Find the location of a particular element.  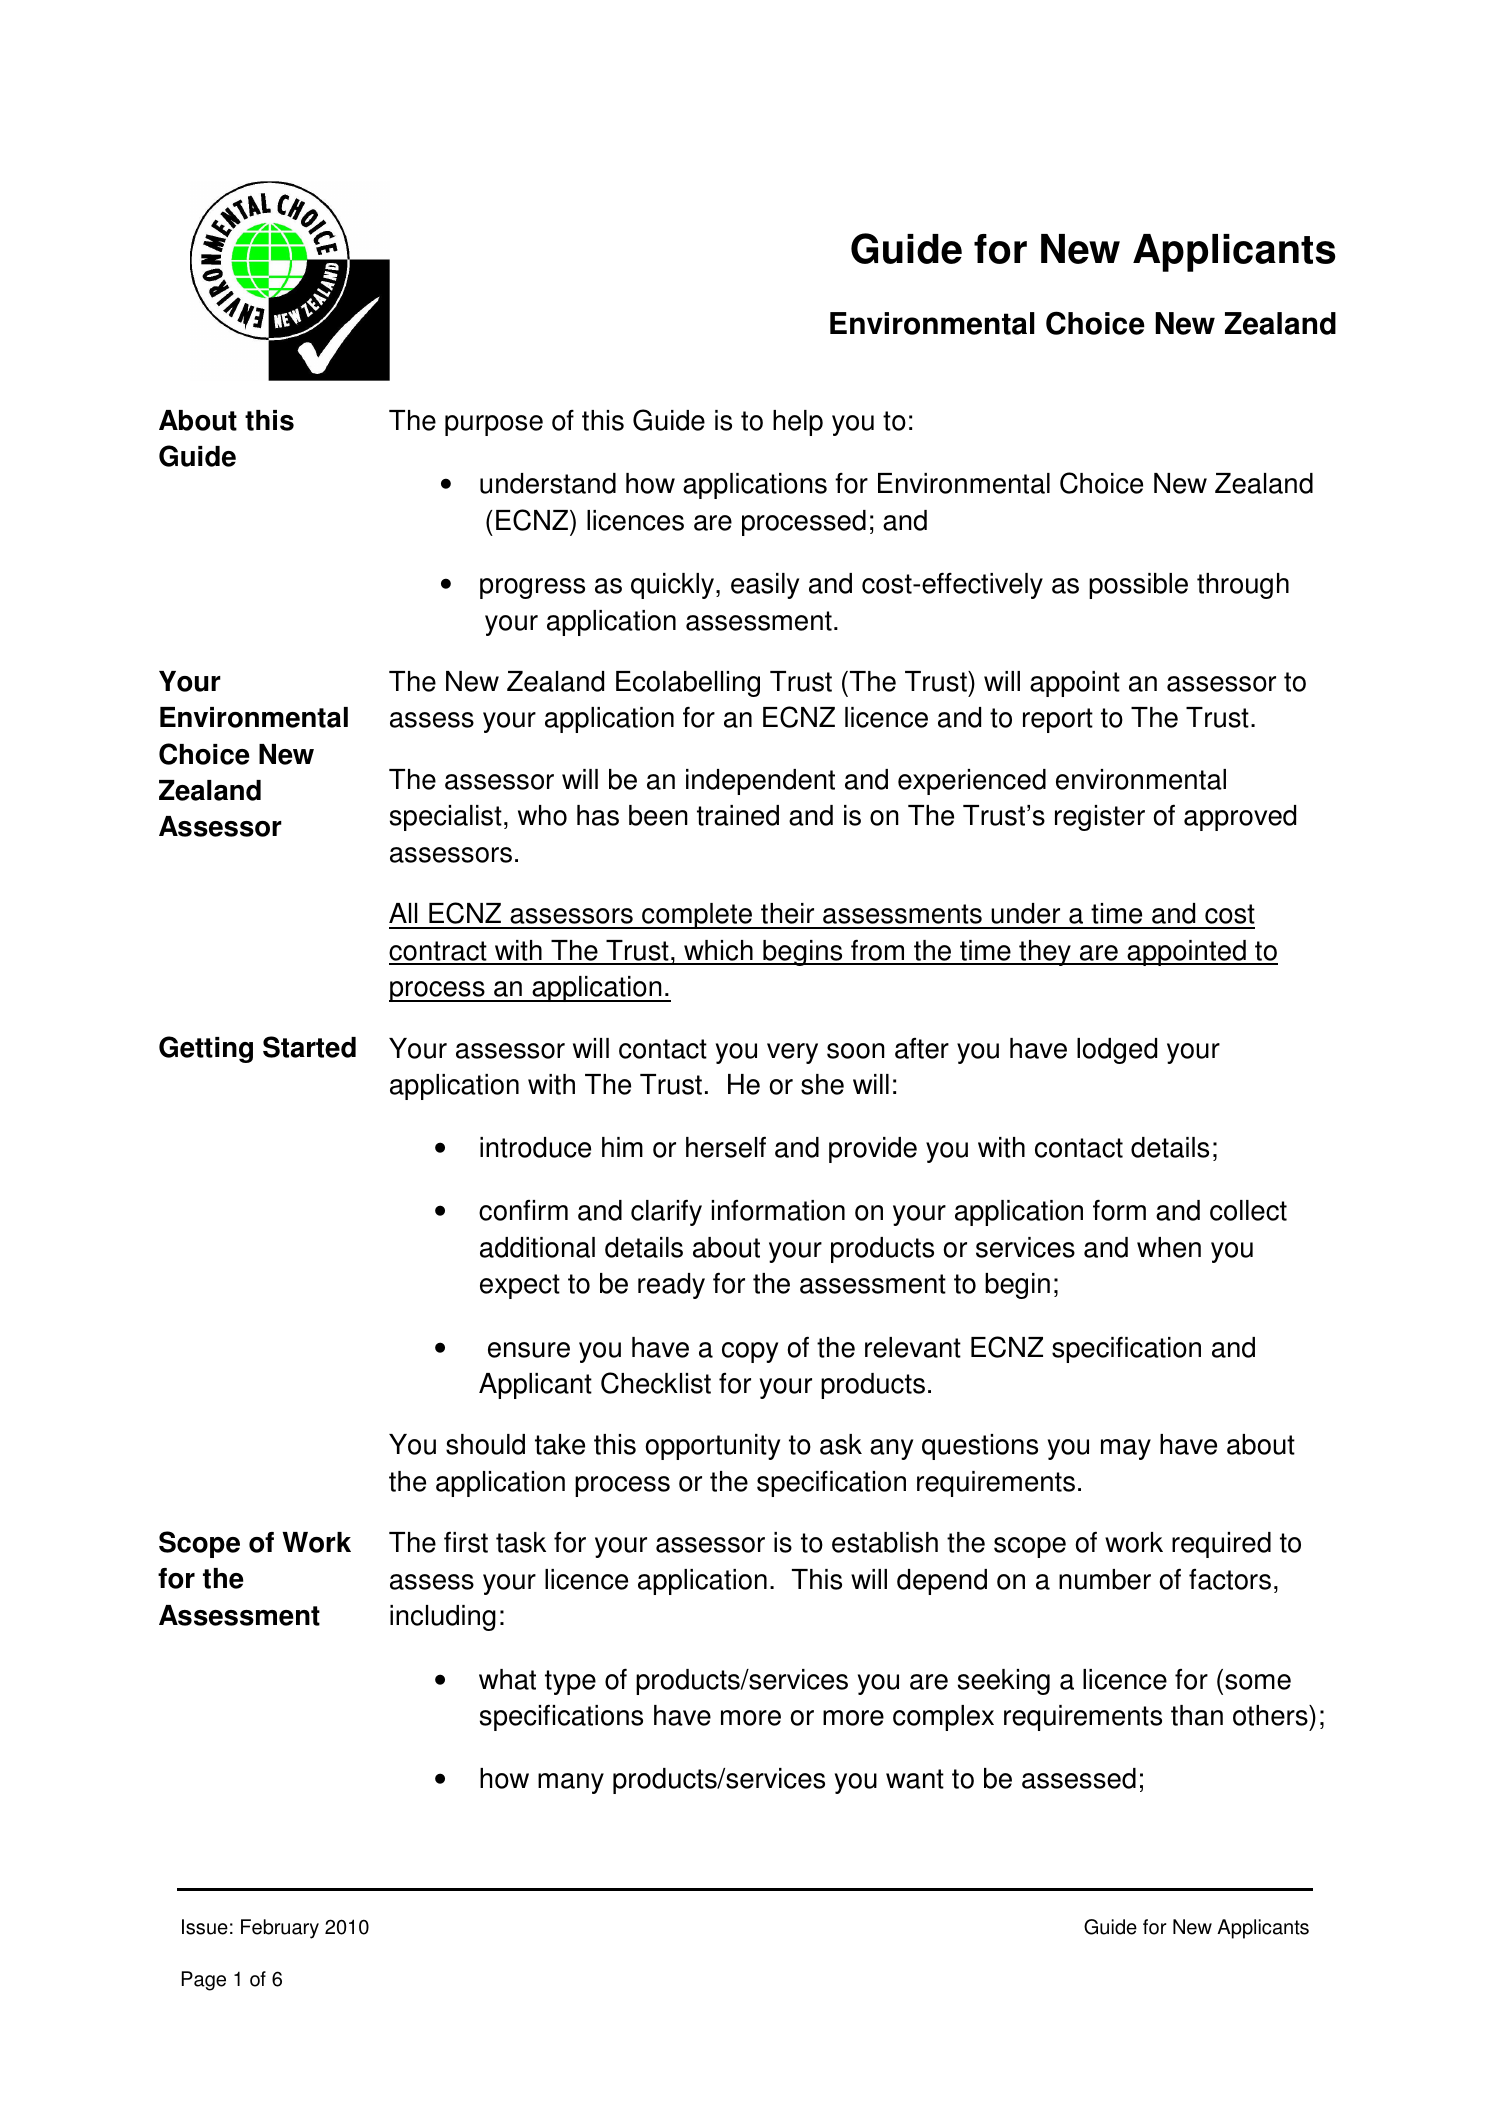

than is located at coordinates (1197, 1715).
